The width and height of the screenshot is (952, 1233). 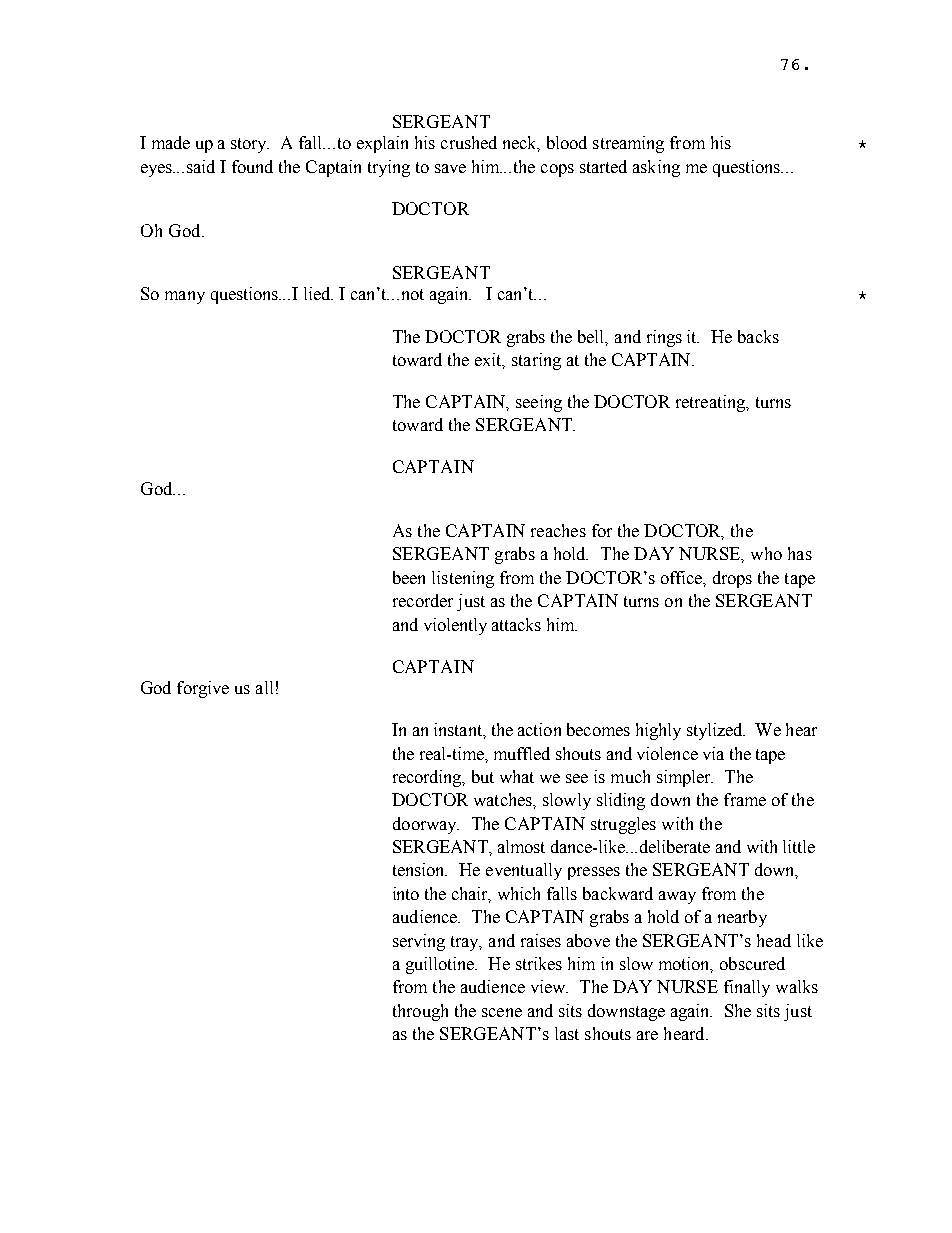 What do you see at coordinates (450, 168) in the screenshot?
I see `save` at bounding box center [450, 168].
